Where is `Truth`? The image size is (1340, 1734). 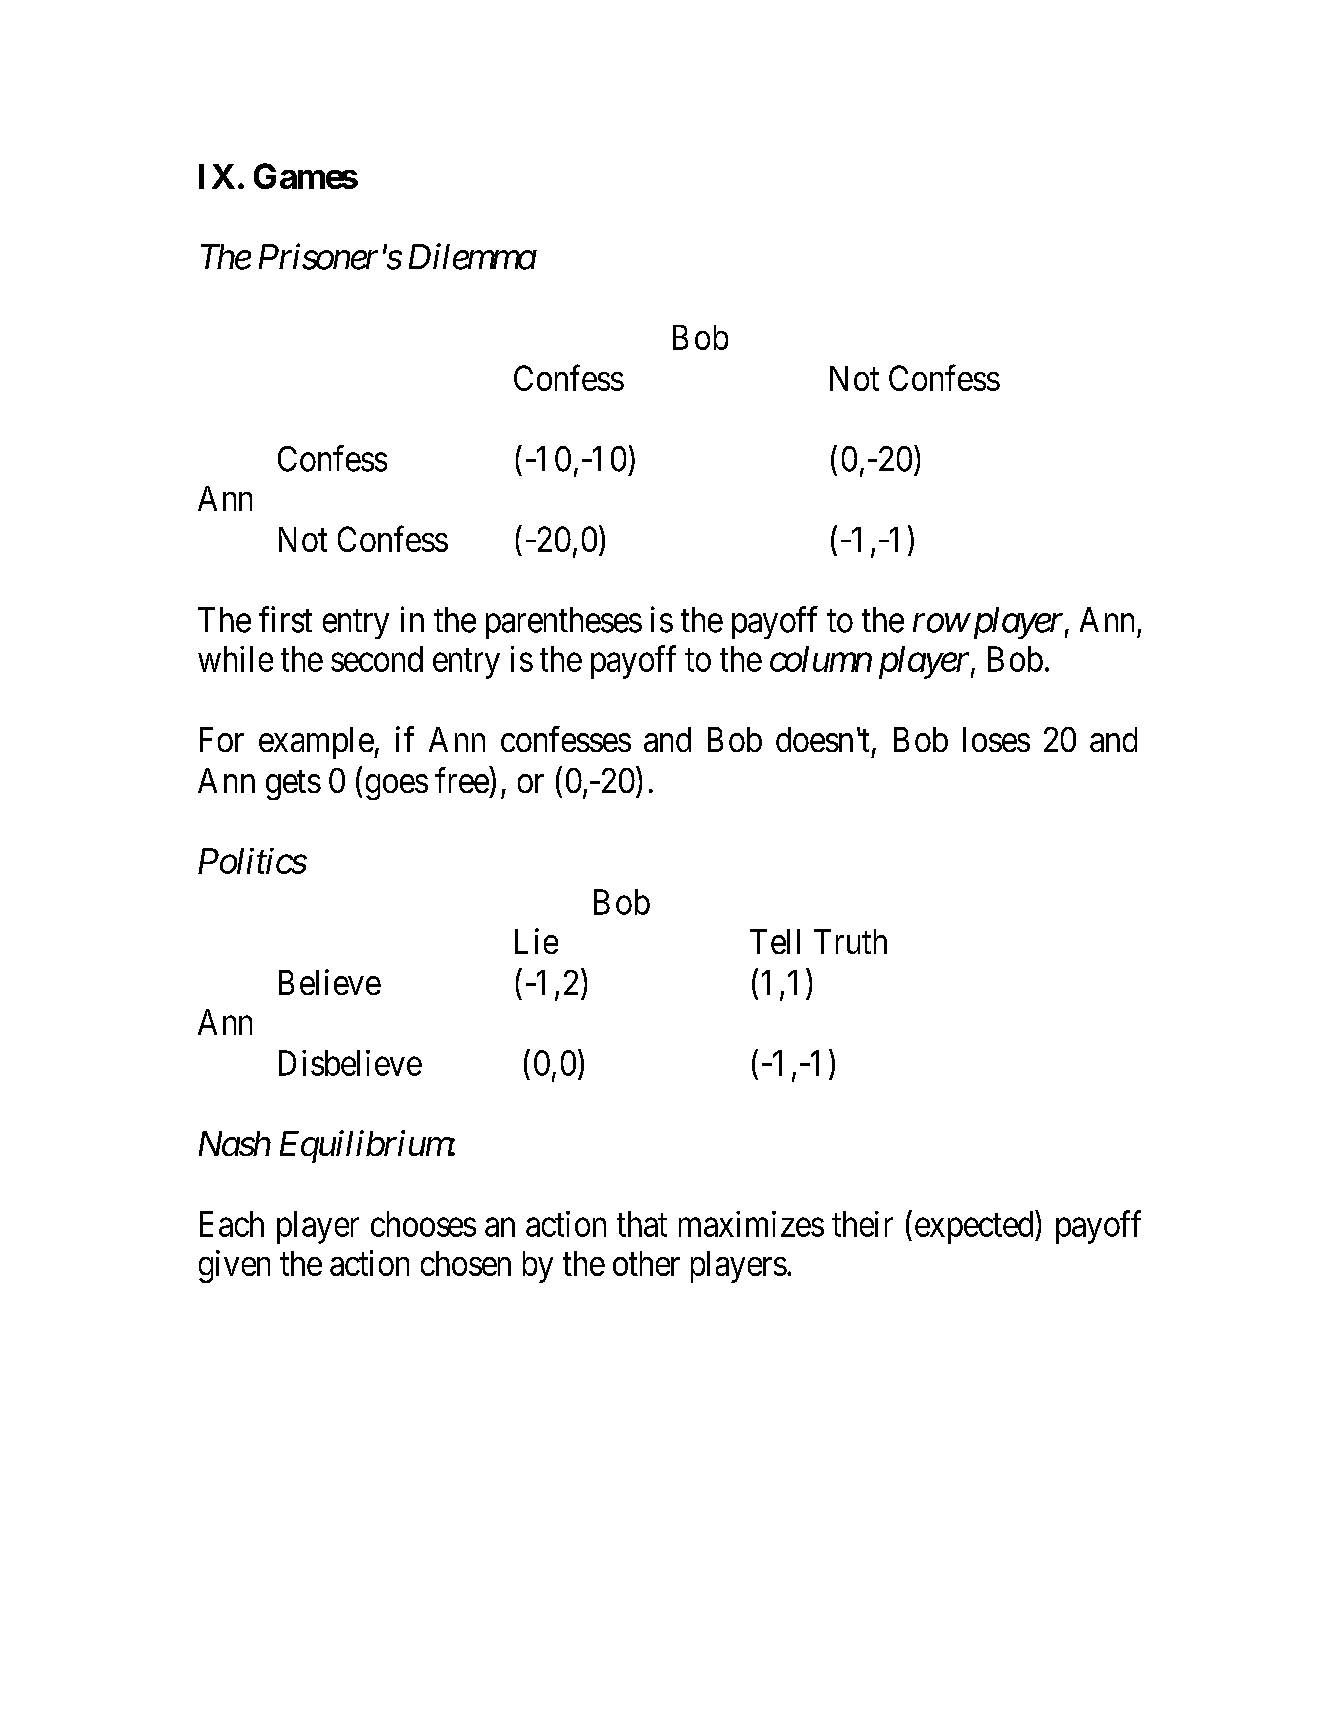
Truth is located at coordinates (850, 941).
